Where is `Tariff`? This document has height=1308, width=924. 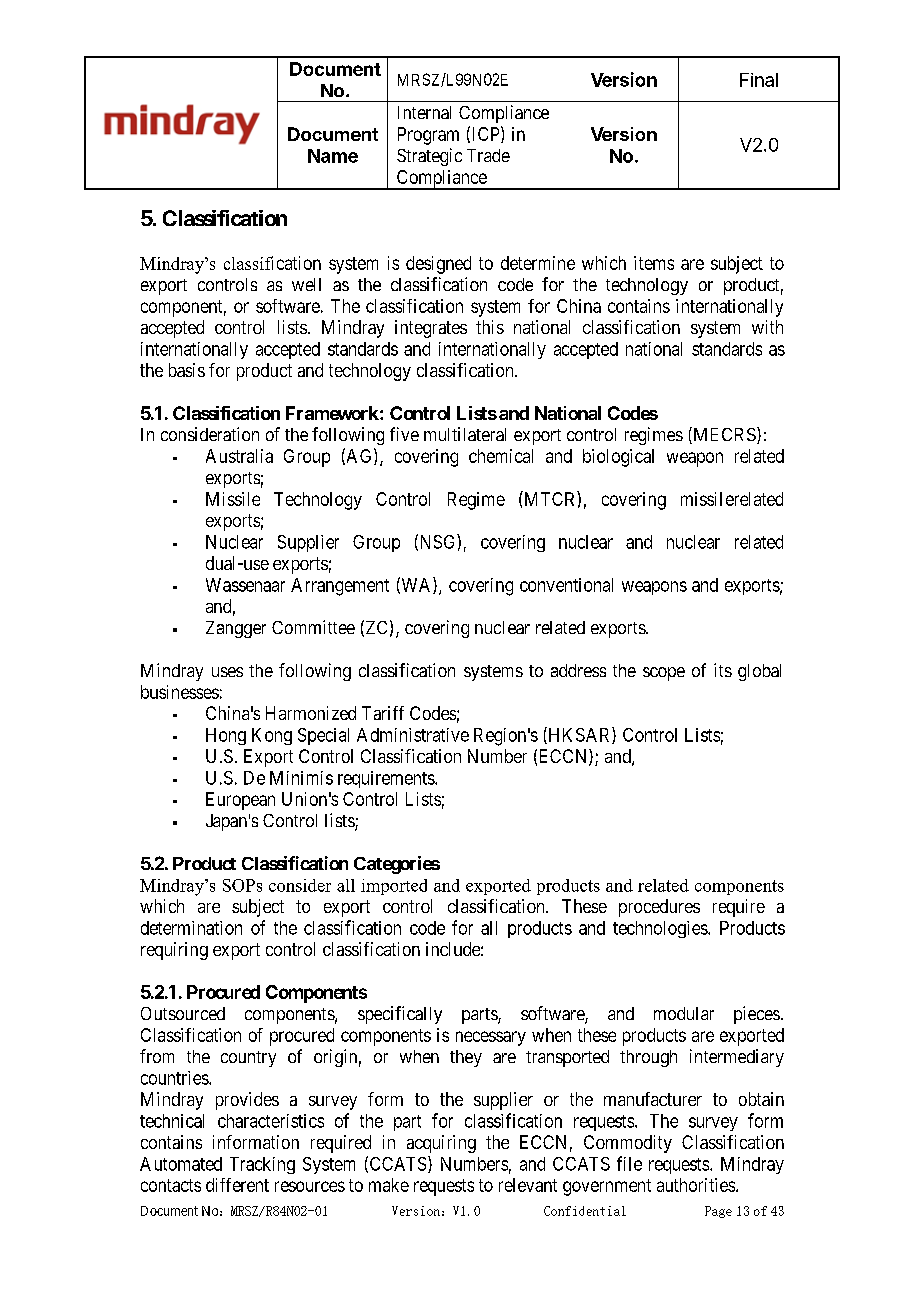
Tariff is located at coordinates (383, 713).
